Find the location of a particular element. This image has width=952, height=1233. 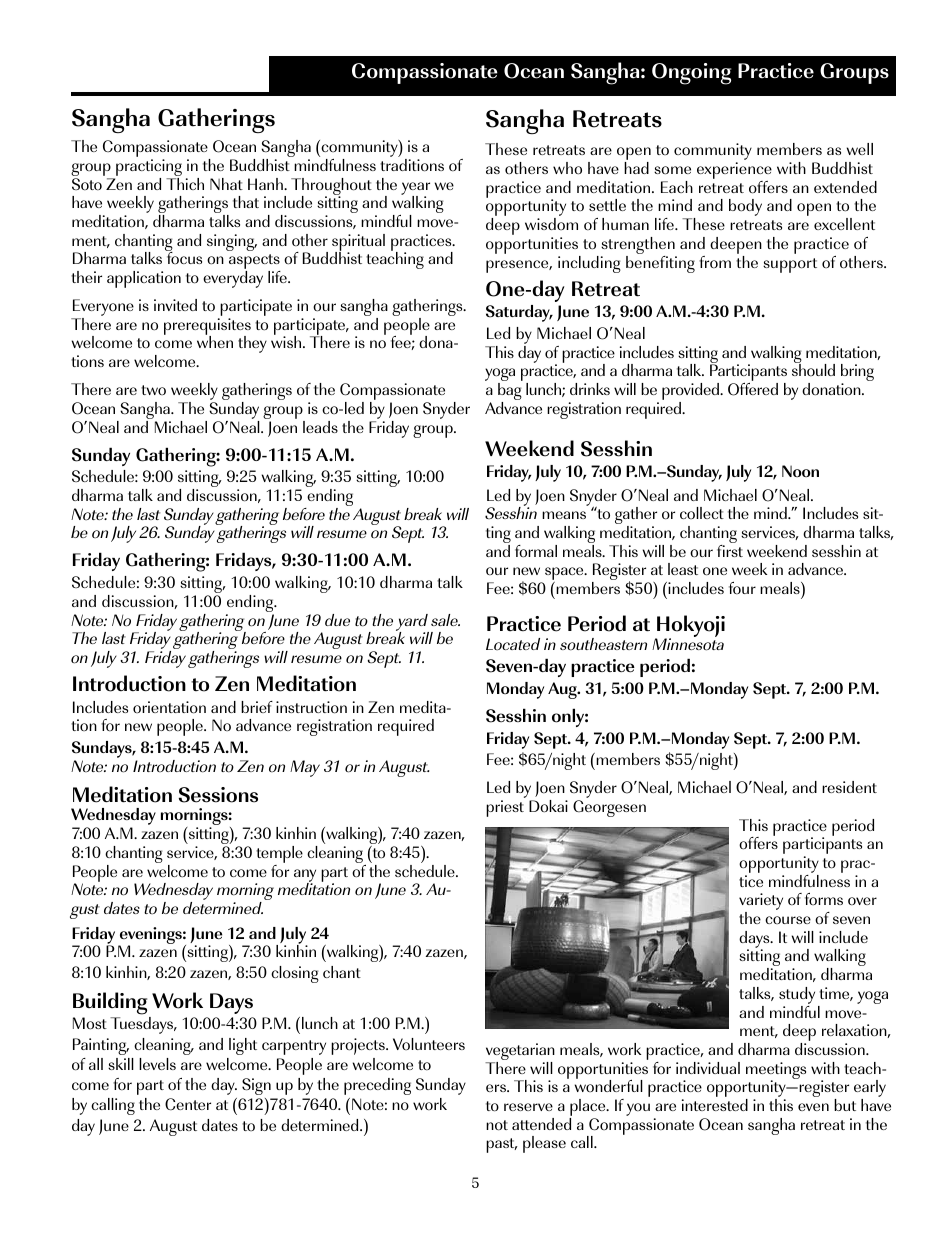

priest is located at coordinates (505, 808).
